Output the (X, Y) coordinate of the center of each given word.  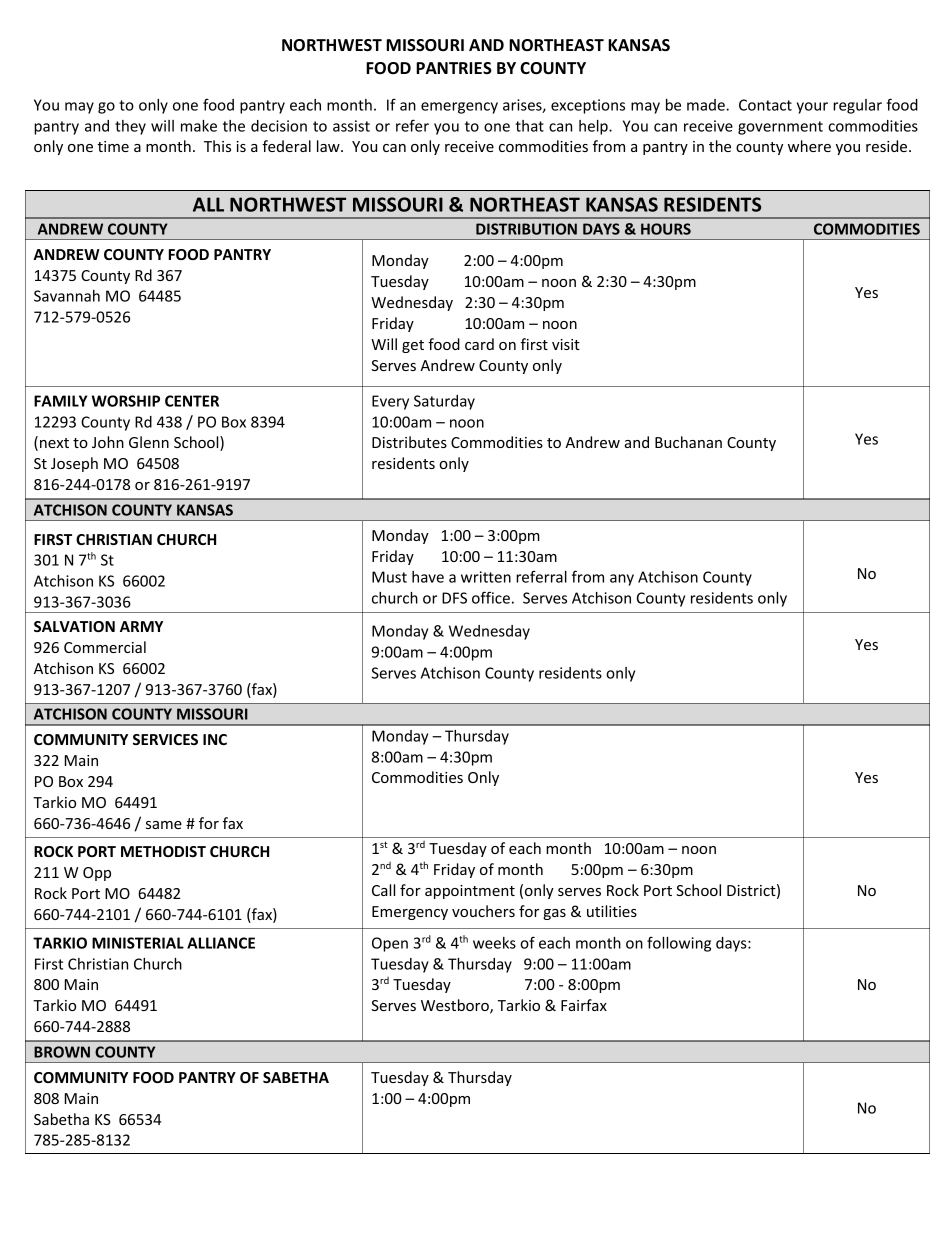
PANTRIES (454, 68)
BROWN (62, 1052)
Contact (765, 105)
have (428, 577)
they (130, 127)
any (622, 580)
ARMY (141, 626)
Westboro (456, 1006)
